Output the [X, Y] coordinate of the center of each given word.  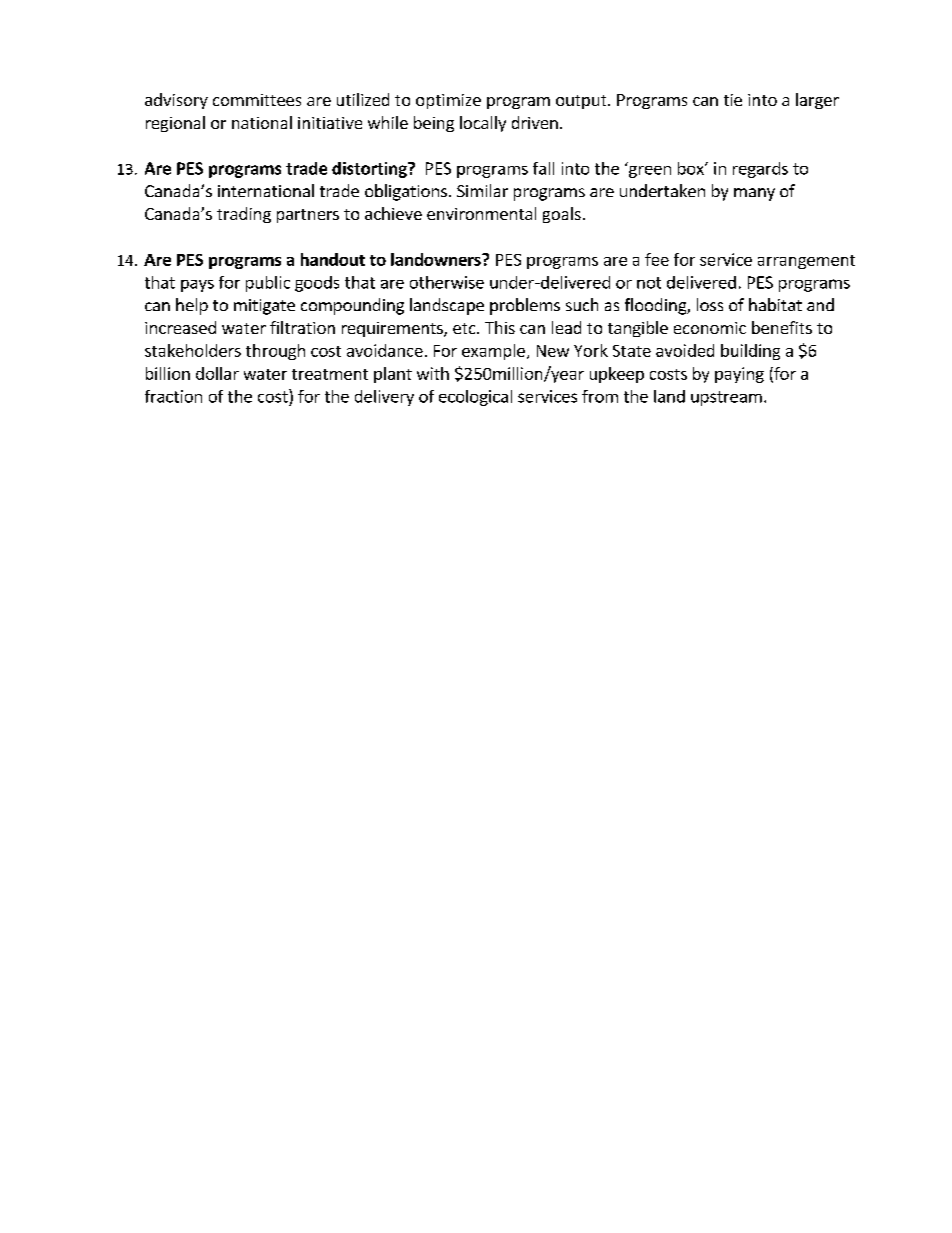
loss [710, 304]
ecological [475, 398]
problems [525, 306]
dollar [217, 373]
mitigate [264, 307]
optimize [448, 101]
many [754, 194]
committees [257, 100]
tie [733, 100]
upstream [726, 398]
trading [244, 215]
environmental [481, 213]
